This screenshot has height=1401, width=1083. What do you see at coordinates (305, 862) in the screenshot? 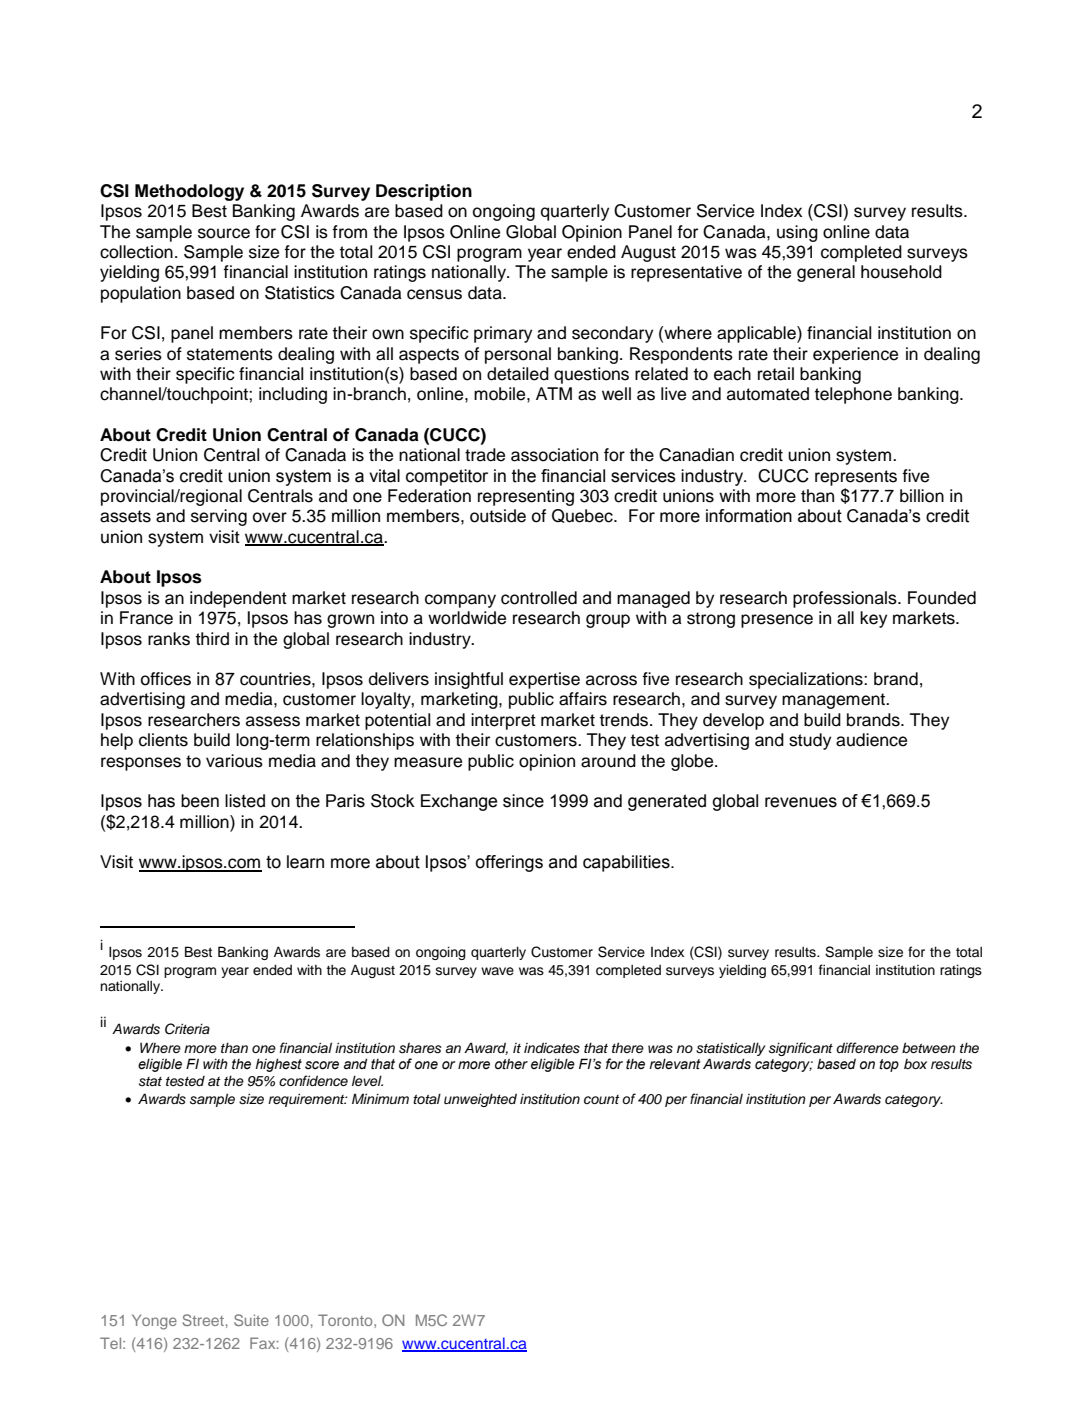
I see `learn` at bounding box center [305, 862].
